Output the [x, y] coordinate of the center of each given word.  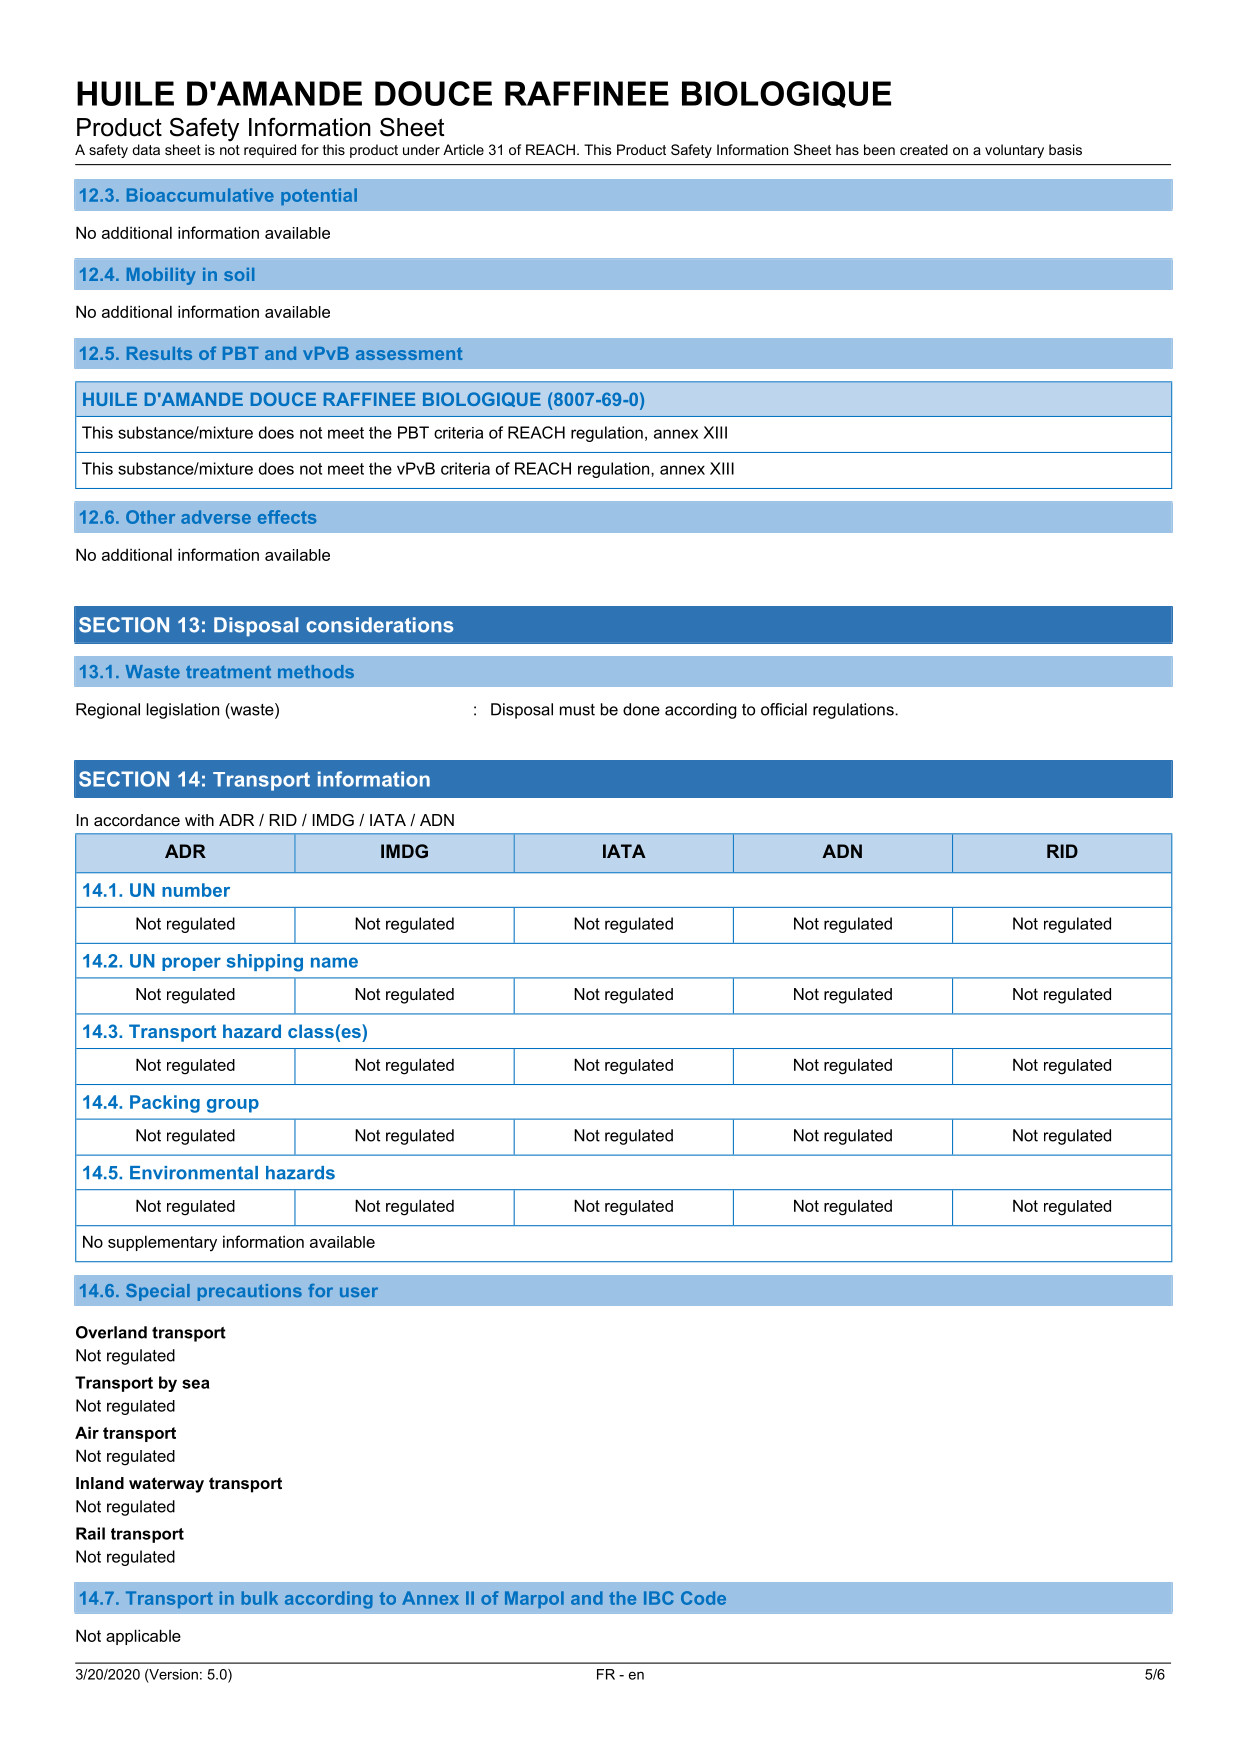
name [334, 962]
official [784, 709]
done [641, 709]
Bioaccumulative [200, 195]
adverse [216, 517]
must [577, 710]
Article [463, 149]
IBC [659, 1598]
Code [703, 1598]
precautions [250, 1292]
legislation [183, 711]
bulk [260, 1598]
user [359, 1292]
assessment [409, 353]
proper [191, 964]
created [924, 149]
